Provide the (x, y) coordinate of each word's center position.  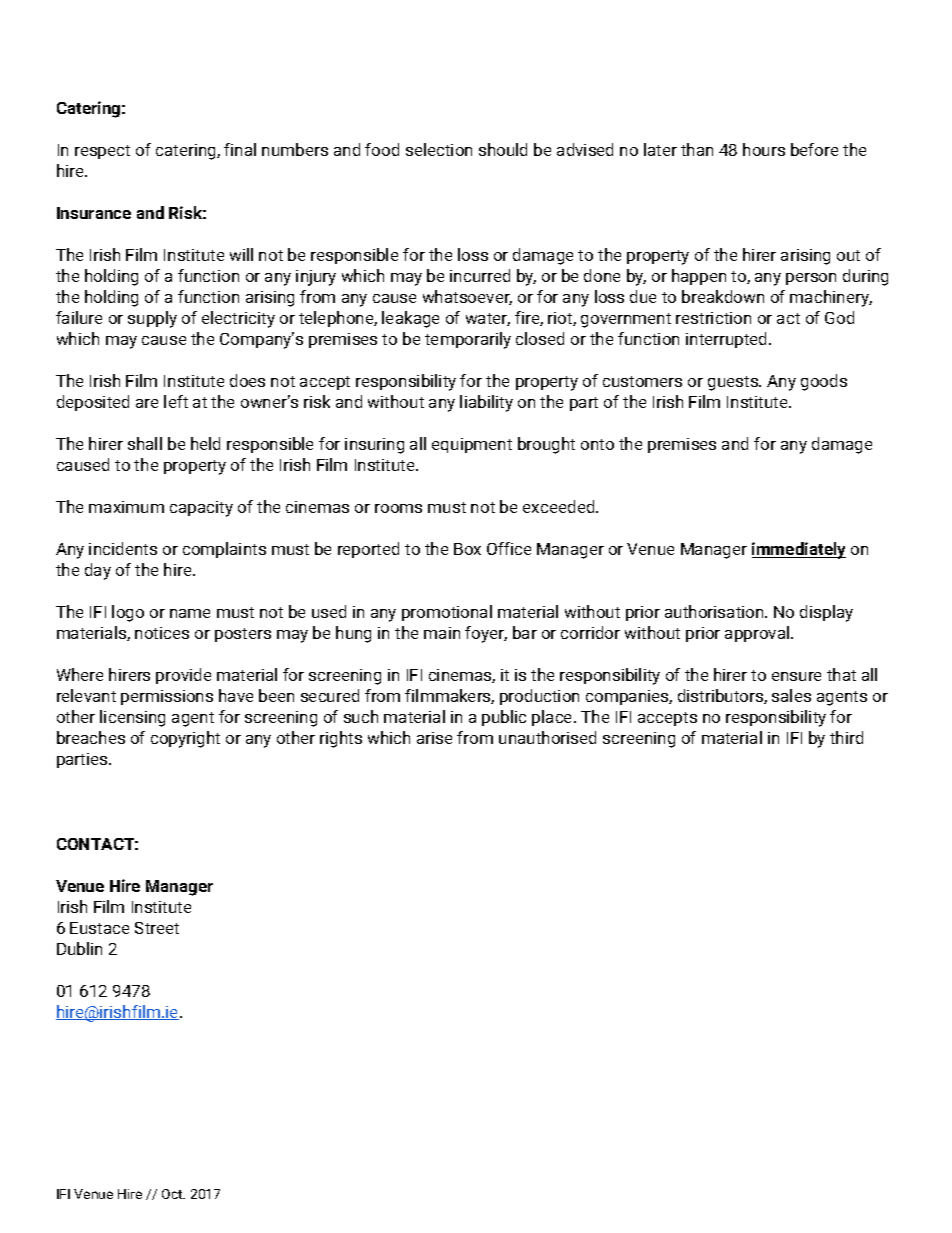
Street (157, 928)
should (503, 149)
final (240, 149)
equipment (472, 445)
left (176, 401)
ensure (796, 676)
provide (183, 676)
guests (734, 383)
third (846, 737)
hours (764, 149)
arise (434, 738)
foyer (486, 634)
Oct (173, 1194)
